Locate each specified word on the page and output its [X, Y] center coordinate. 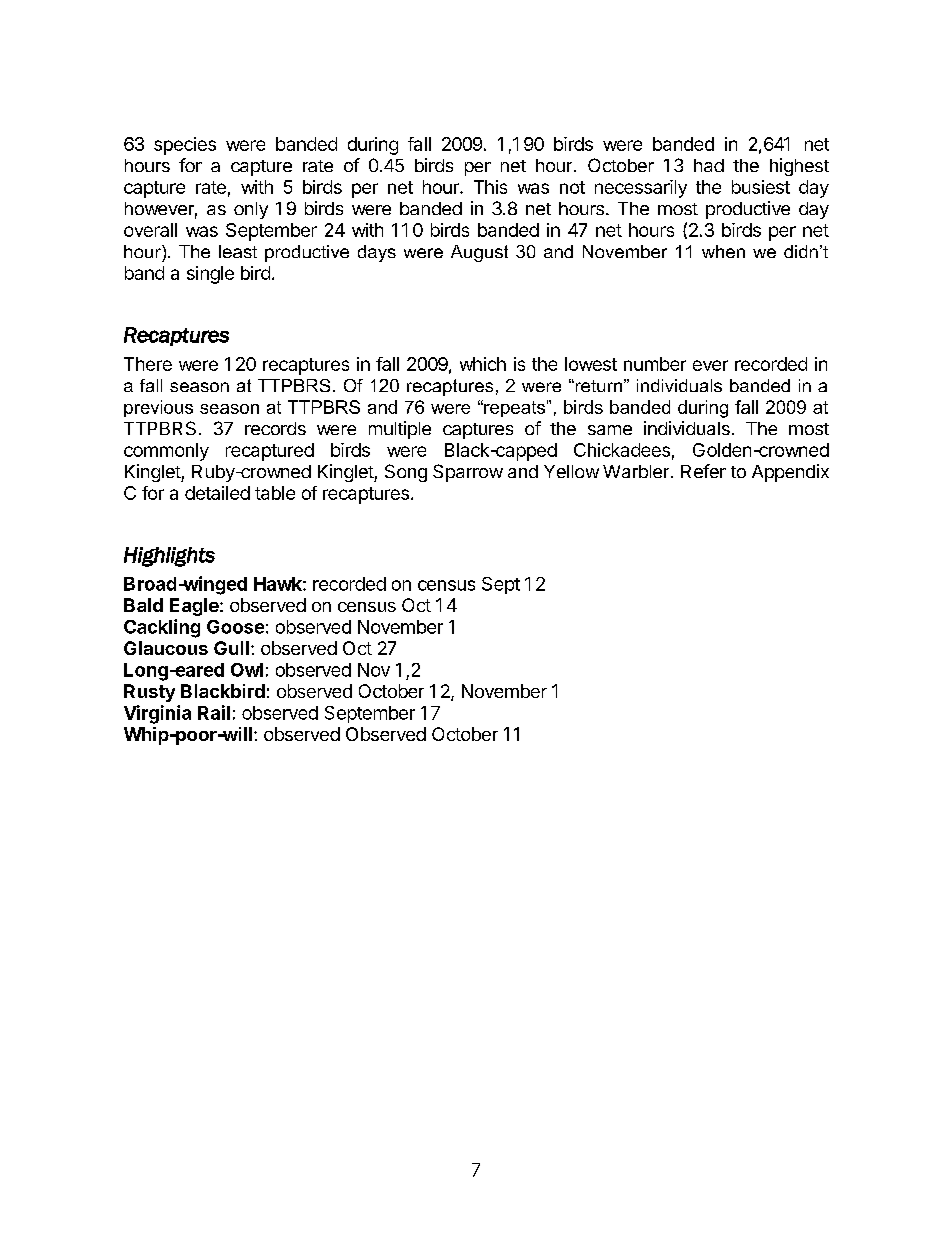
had [709, 165]
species [185, 146]
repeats [513, 408]
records [275, 428]
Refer [703, 471]
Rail [214, 712]
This [490, 187]
